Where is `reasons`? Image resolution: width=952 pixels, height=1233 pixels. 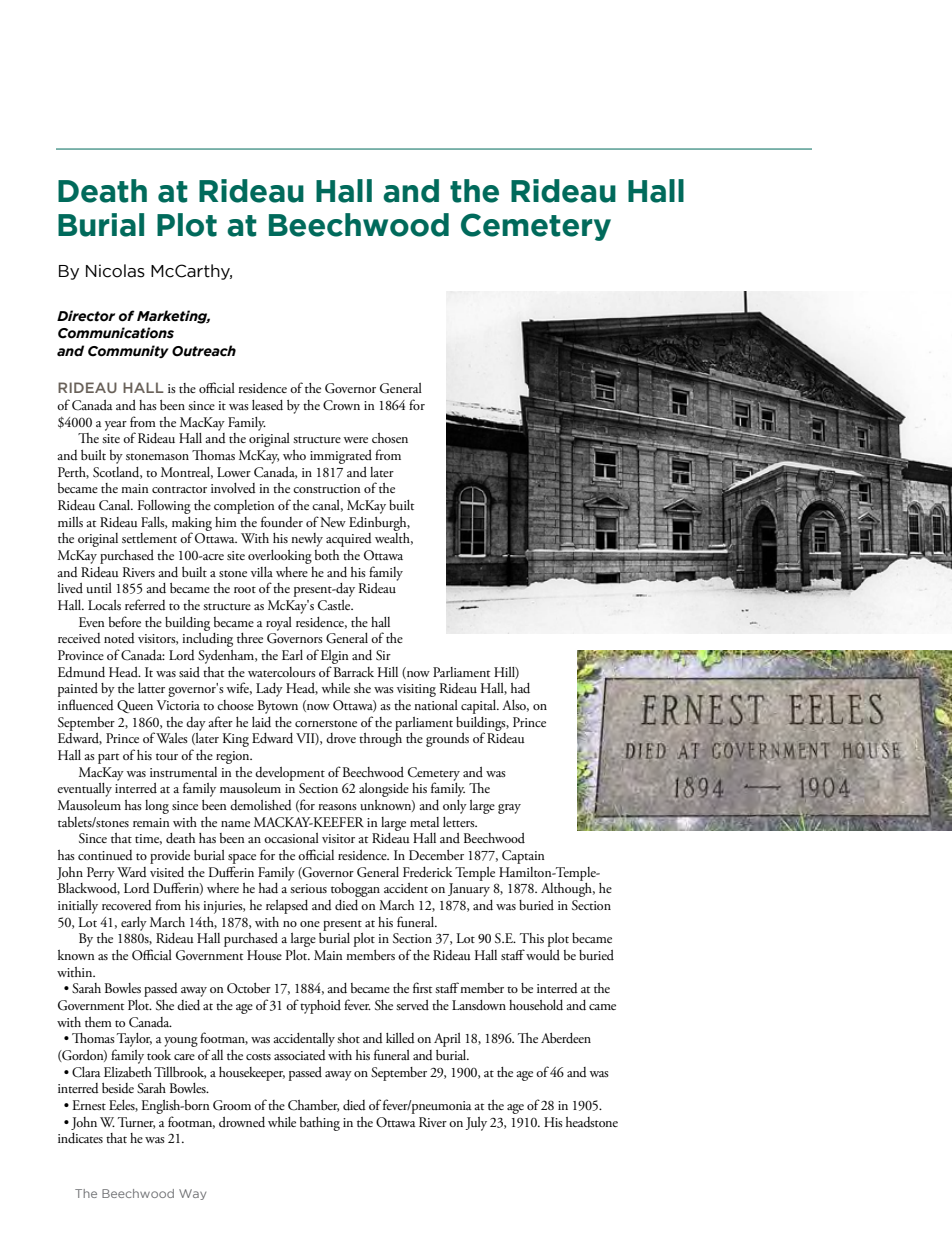
reasons is located at coordinates (337, 807).
